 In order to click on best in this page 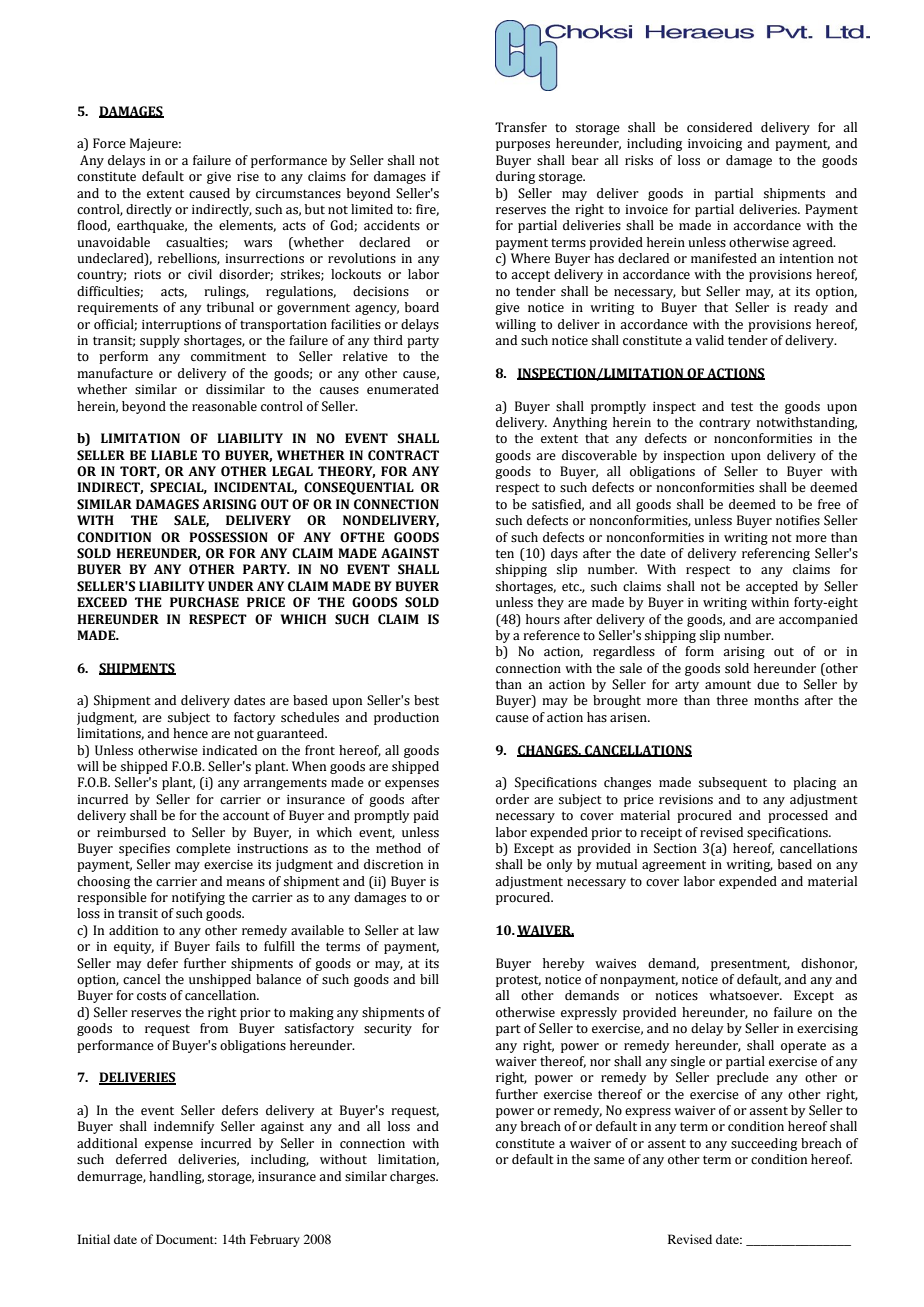, I will do `click(426, 700)`.
